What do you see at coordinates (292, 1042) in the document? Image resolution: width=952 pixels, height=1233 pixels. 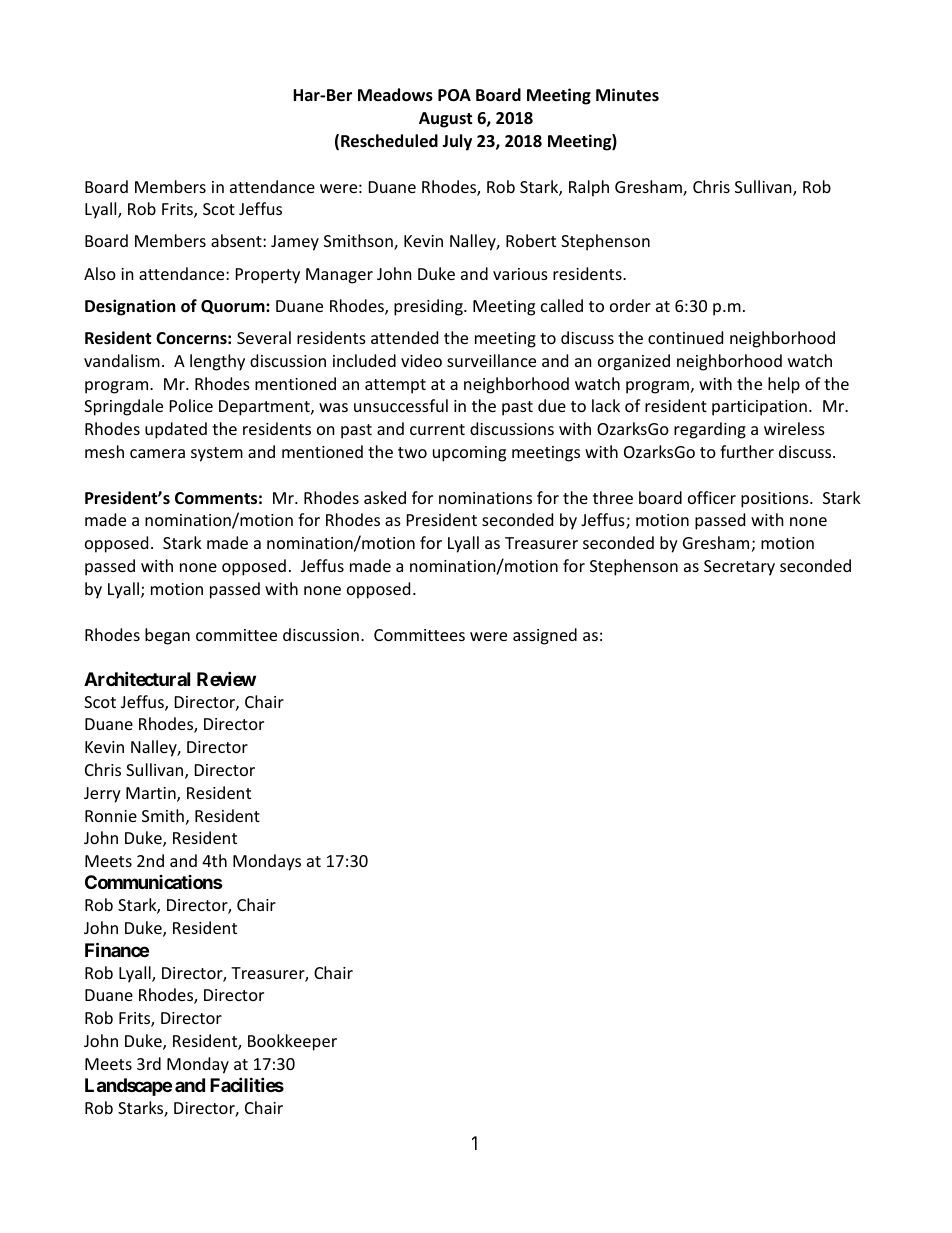 I see `Bookkeeper` at bounding box center [292, 1042].
